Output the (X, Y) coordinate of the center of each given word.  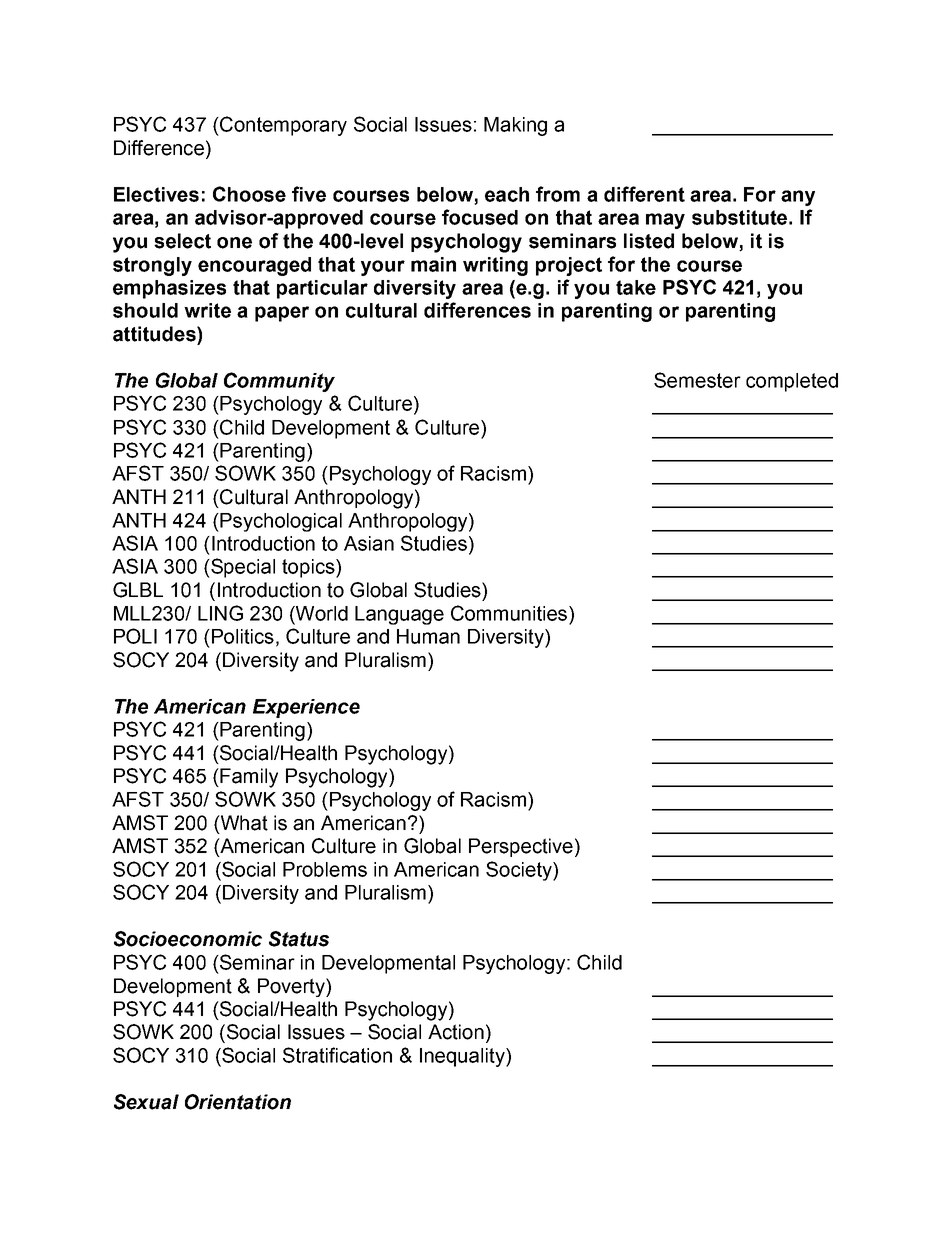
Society (520, 871)
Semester (697, 380)
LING (220, 613)
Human (428, 636)
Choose (249, 194)
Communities (509, 613)
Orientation (238, 1102)
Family (248, 778)
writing (495, 266)
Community (279, 382)
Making (515, 126)
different (644, 194)
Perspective (521, 847)
